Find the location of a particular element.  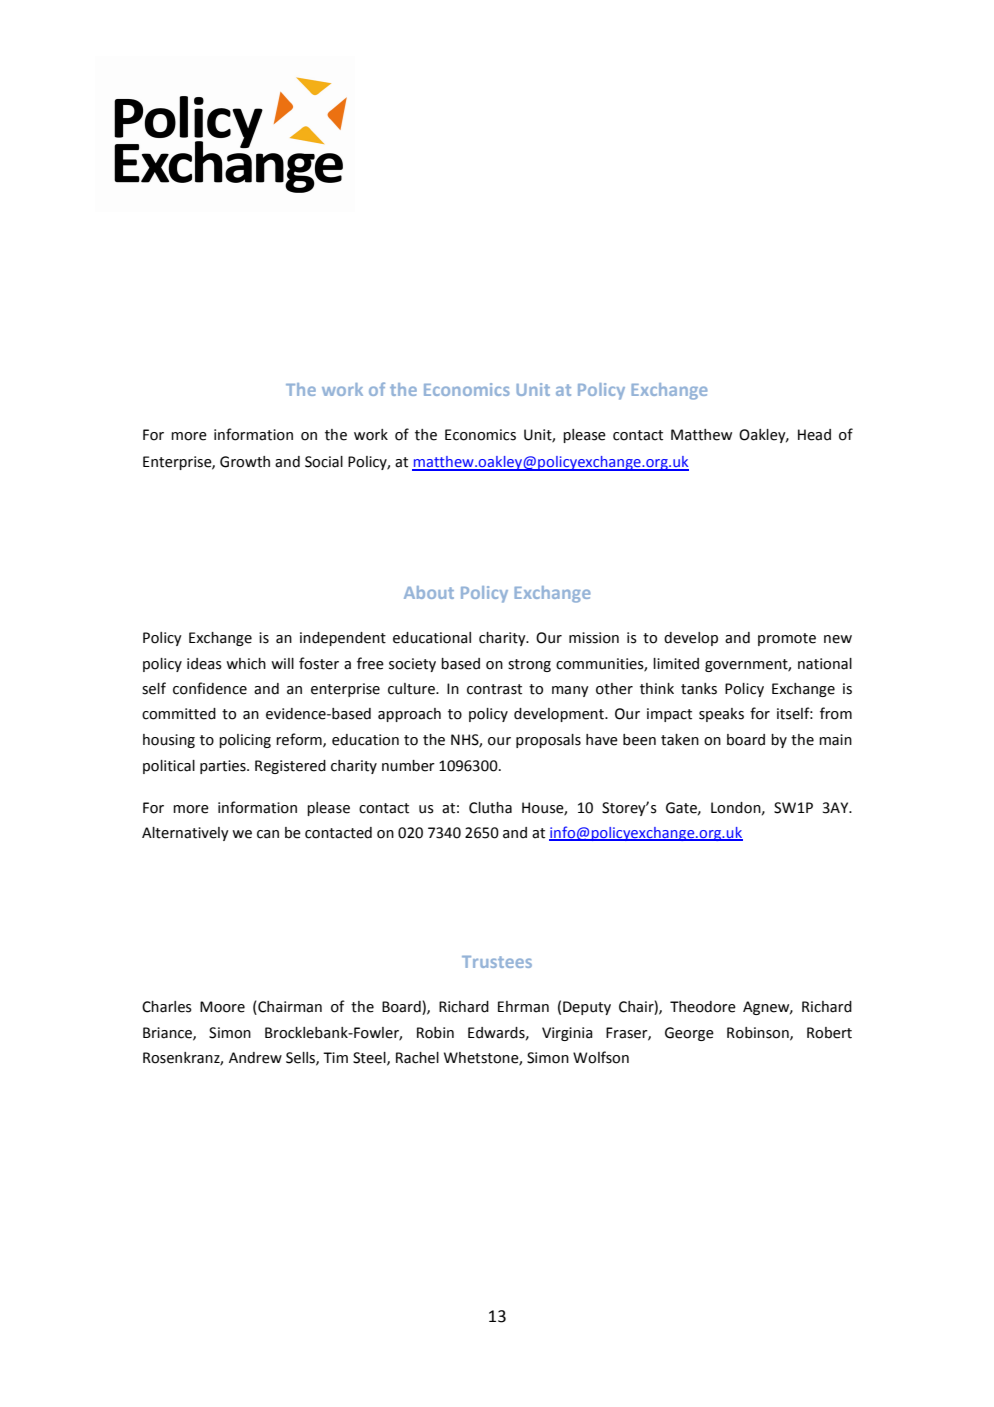

Andrew is located at coordinates (255, 1058).
